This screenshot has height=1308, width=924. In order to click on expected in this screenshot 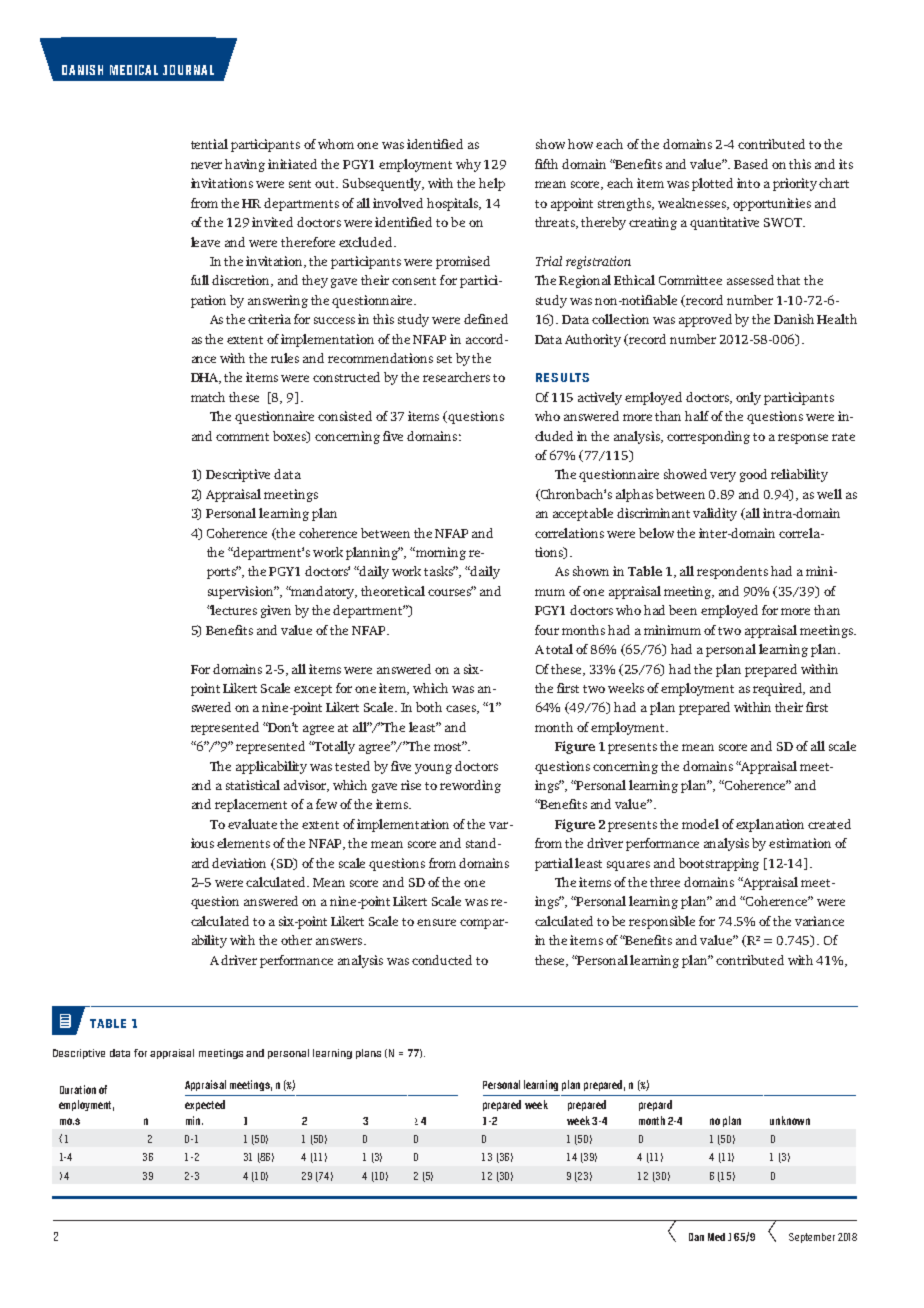, I will do `click(205, 1105)`.
